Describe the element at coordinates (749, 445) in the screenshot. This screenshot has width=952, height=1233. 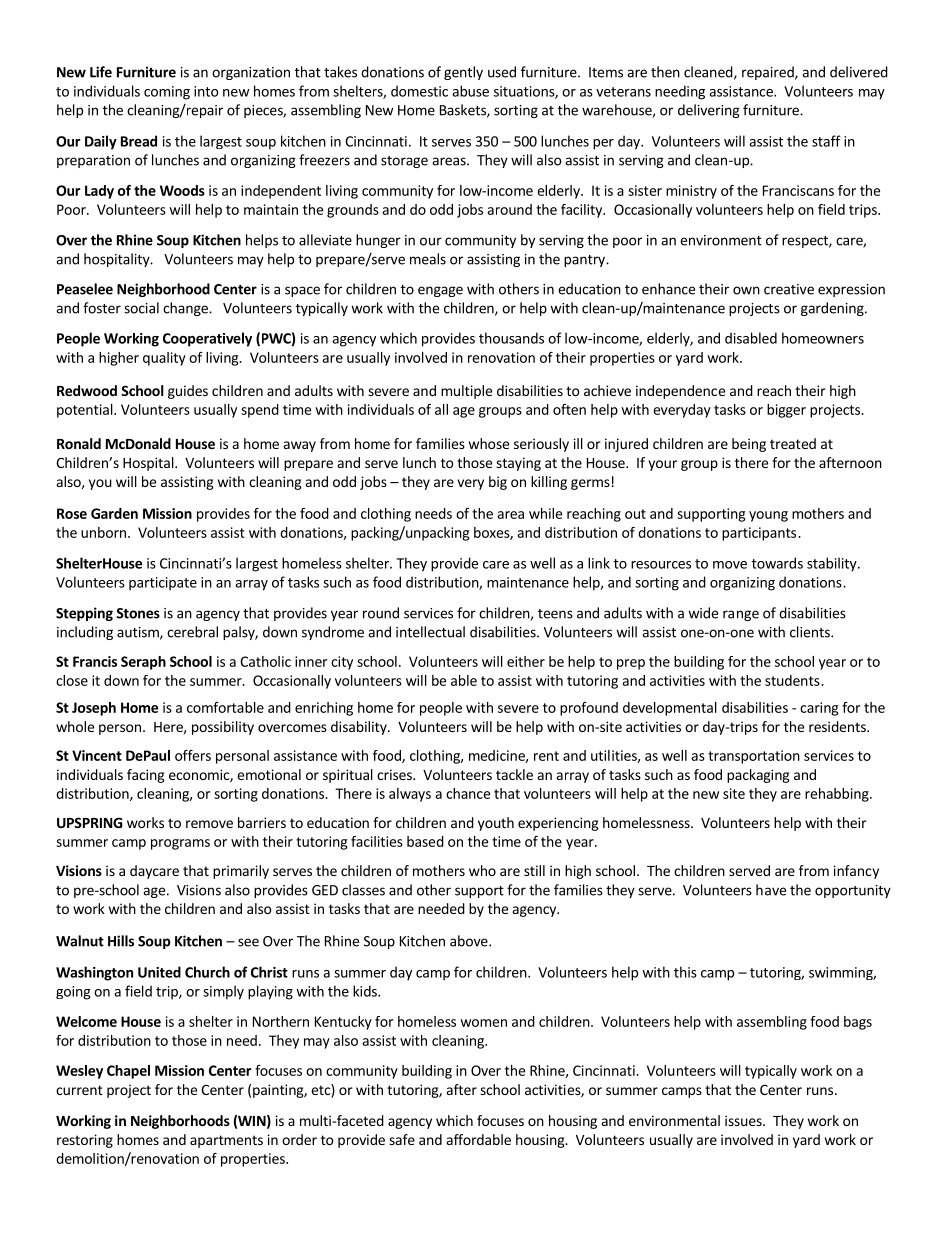
I see `being` at that location.
